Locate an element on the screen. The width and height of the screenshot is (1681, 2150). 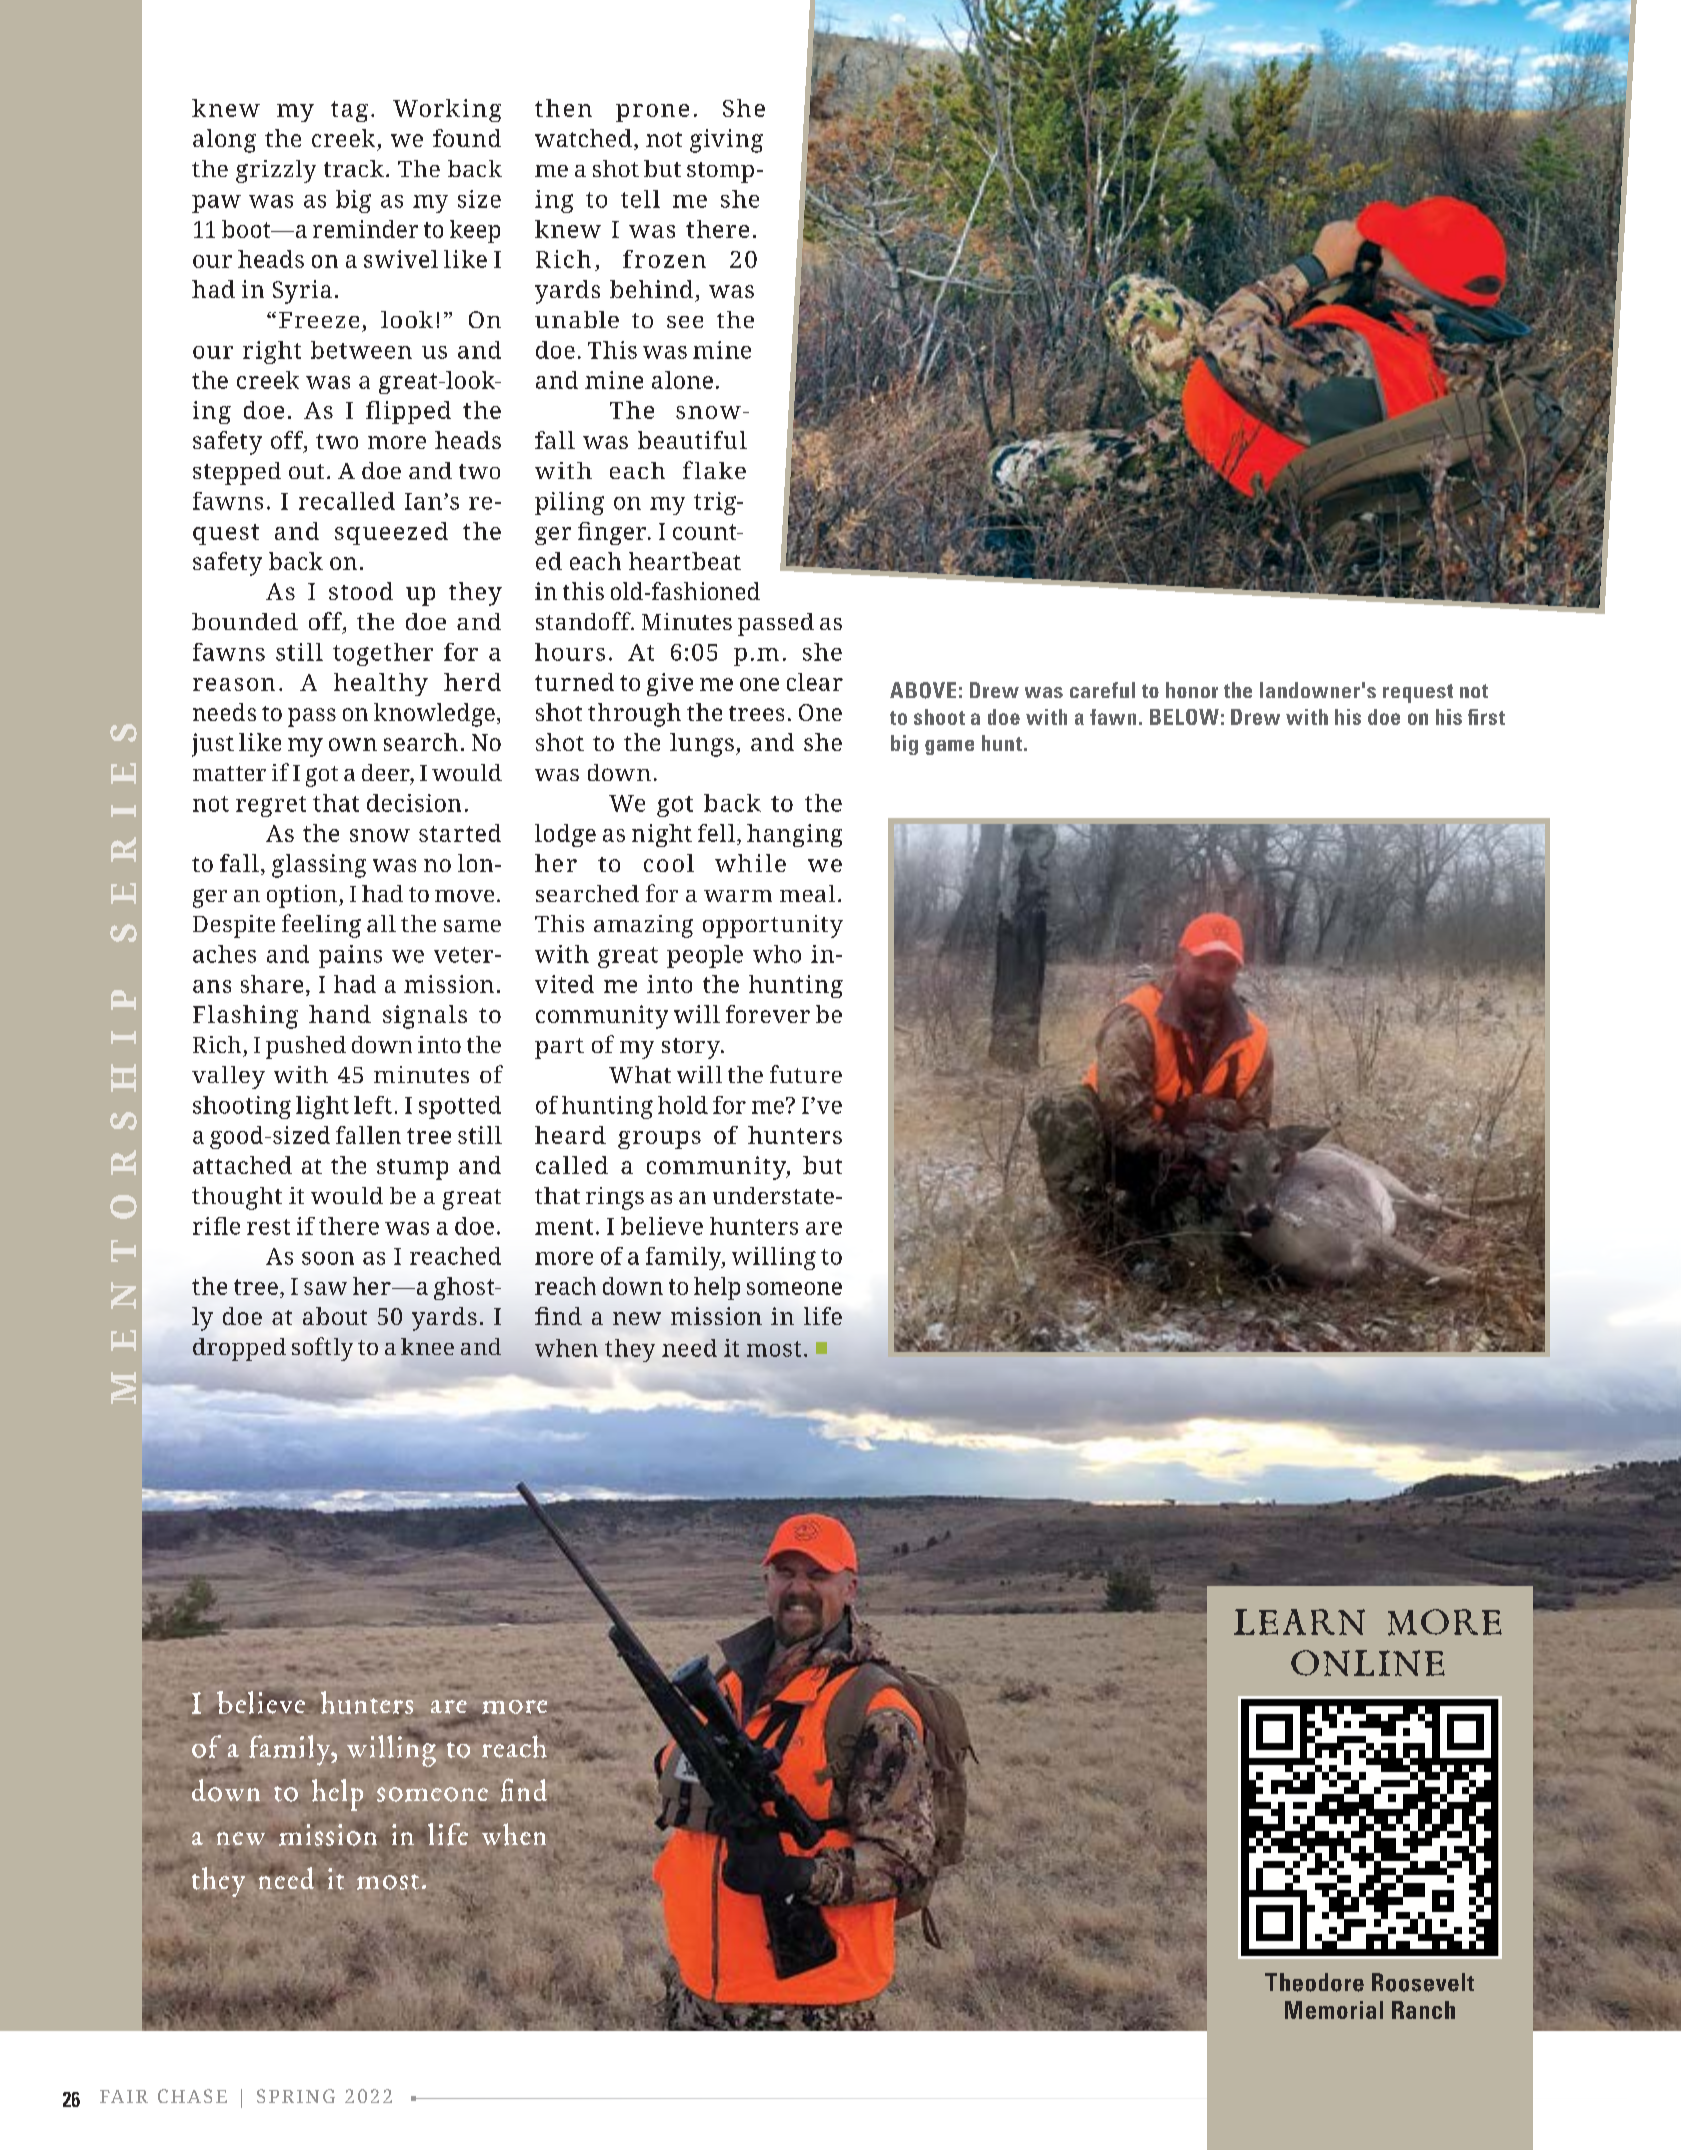
Memorial is located at coordinates (1334, 2010).
